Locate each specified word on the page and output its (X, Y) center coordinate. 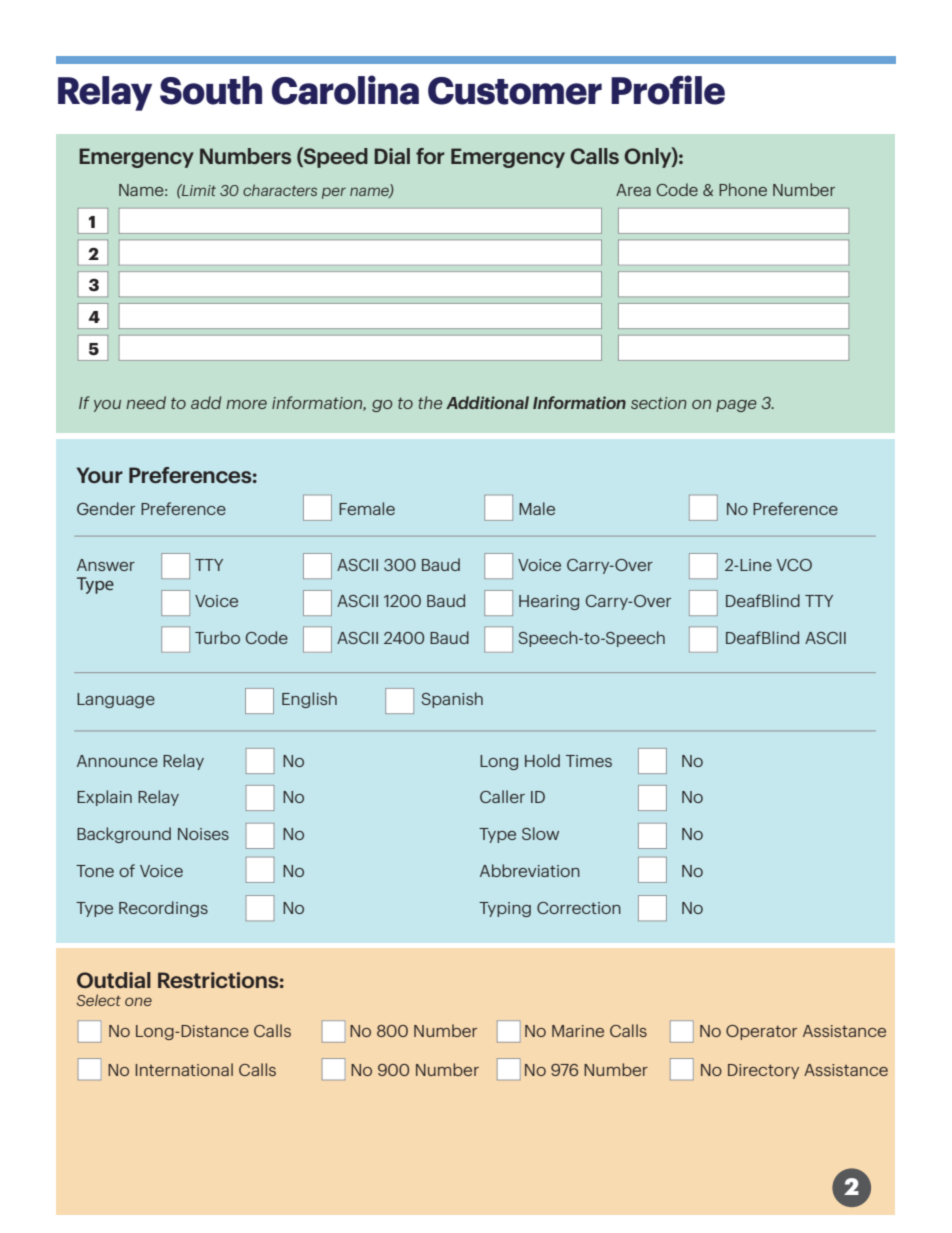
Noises (203, 834)
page (736, 406)
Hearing (549, 602)
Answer (106, 565)
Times (589, 761)
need (146, 402)
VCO (794, 565)
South (211, 90)
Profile (668, 90)
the (430, 402)
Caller (502, 796)
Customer (515, 91)
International (184, 1069)
